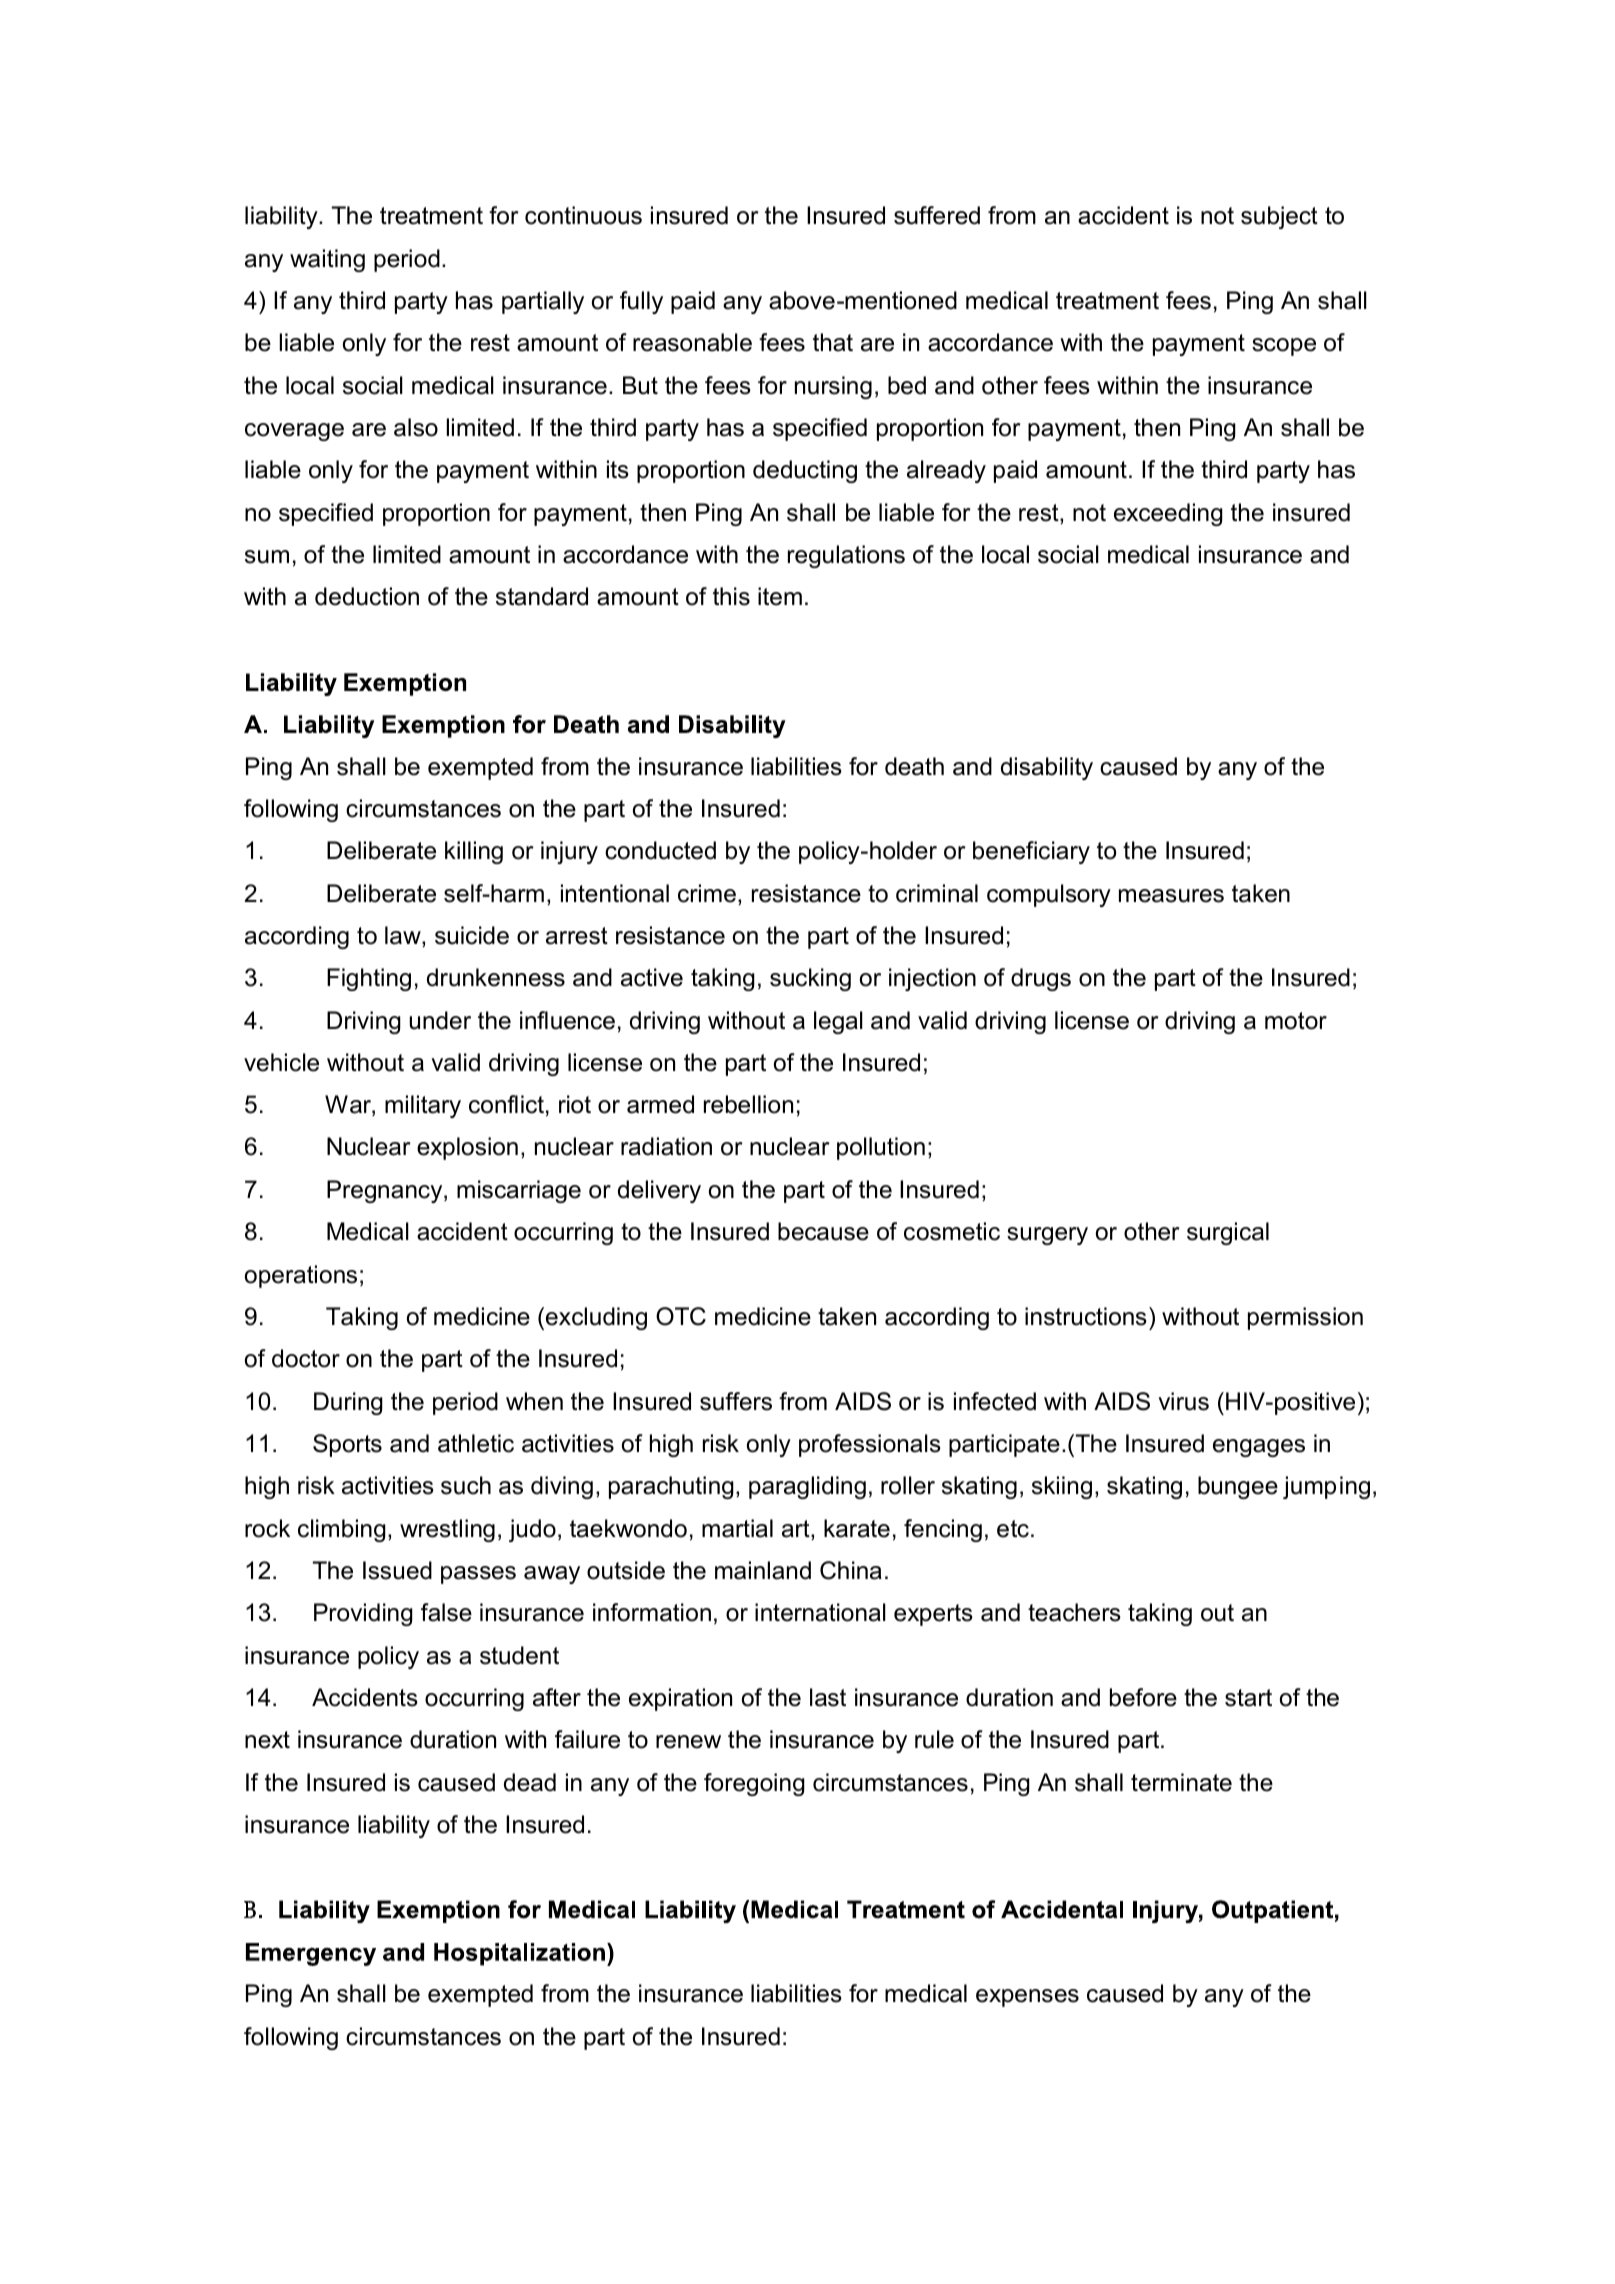 This screenshot has width=1615, height=2284. Describe the element at coordinates (737, 1528) in the screenshot. I see `martial` at that location.
